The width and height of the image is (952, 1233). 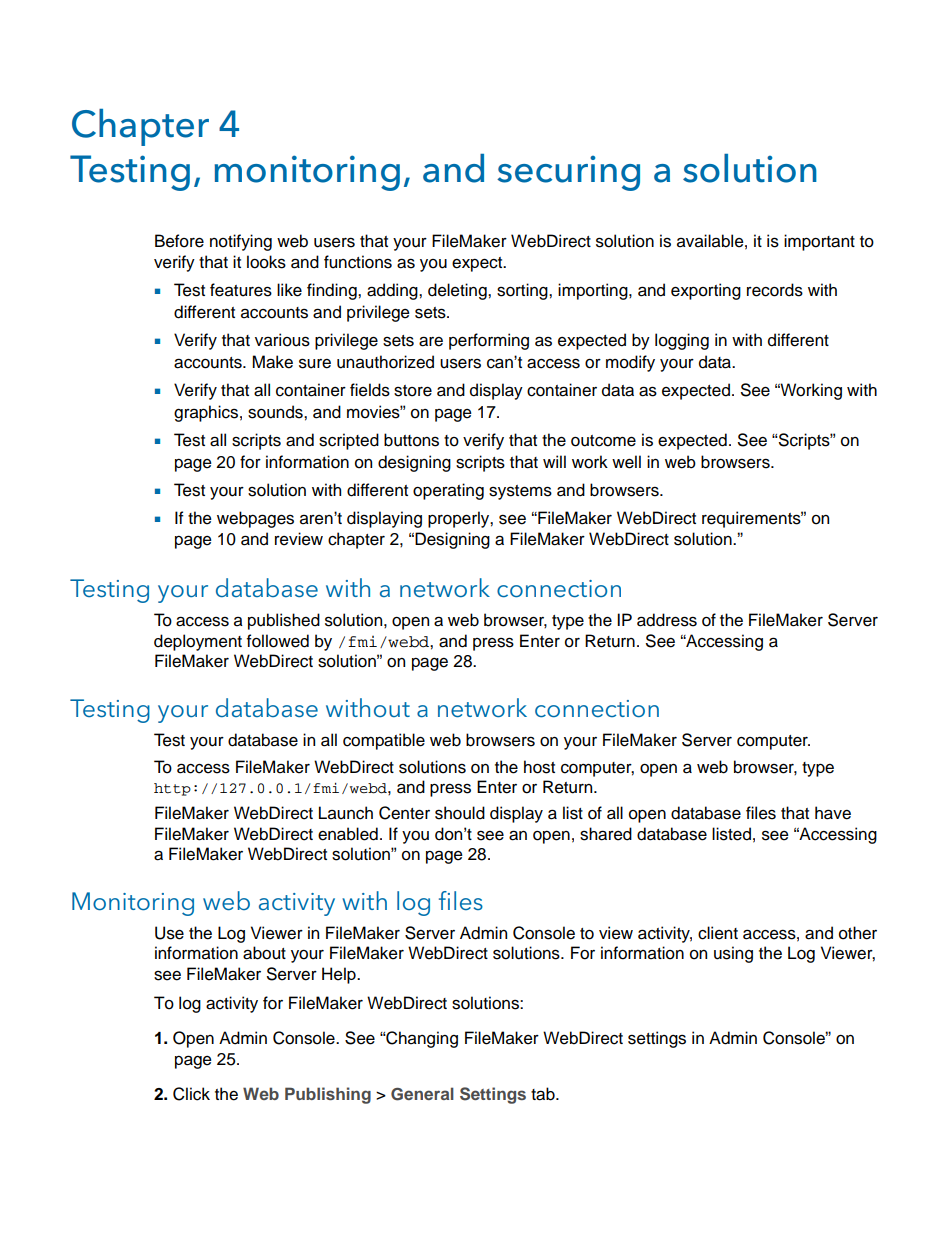 What do you see at coordinates (278, 641) in the image?
I see `followed` at bounding box center [278, 641].
